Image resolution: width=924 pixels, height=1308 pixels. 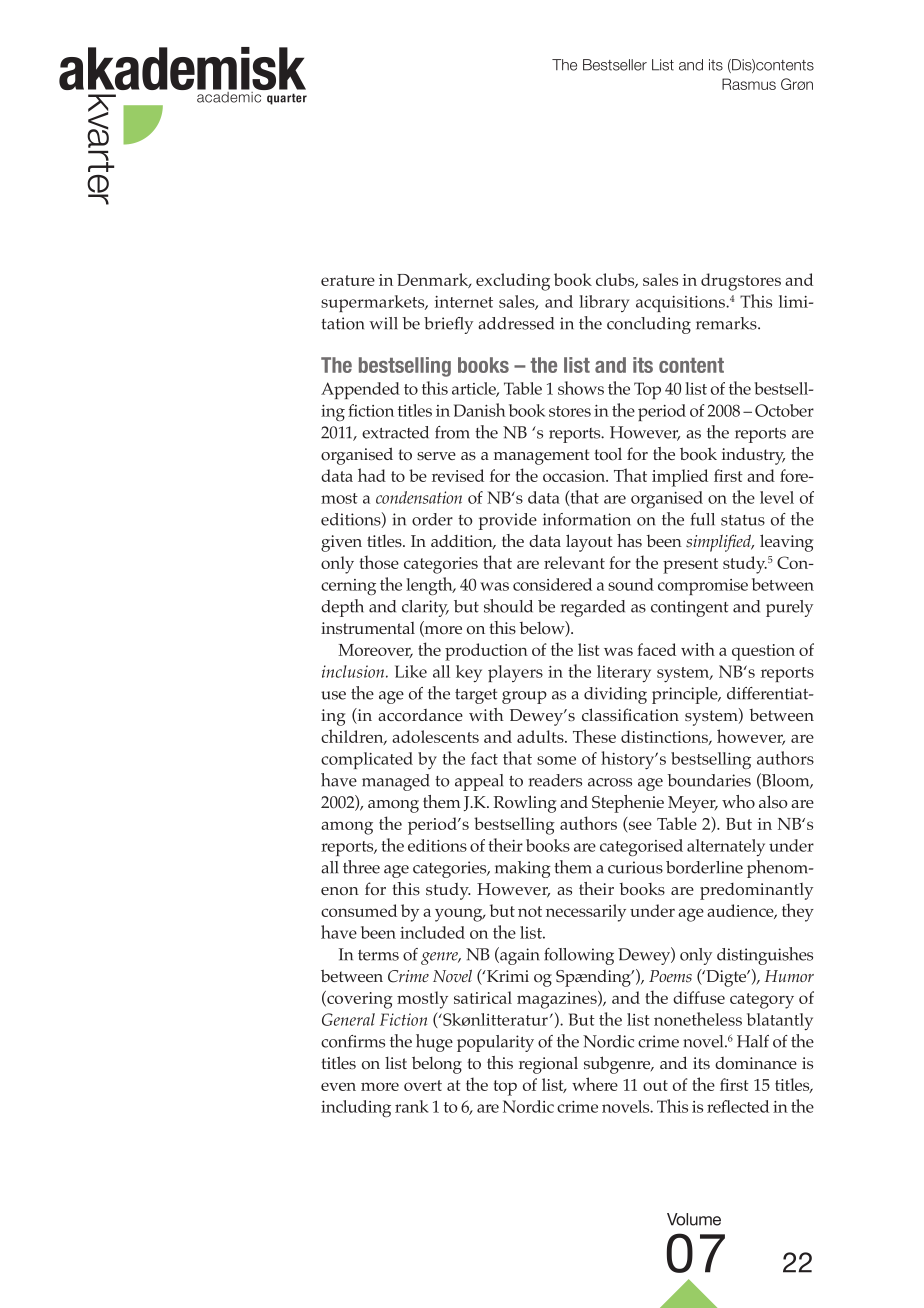 What do you see at coordinates (287, 99) in the screenshot?
I see `quarter` at bounding box center [287, 99].
